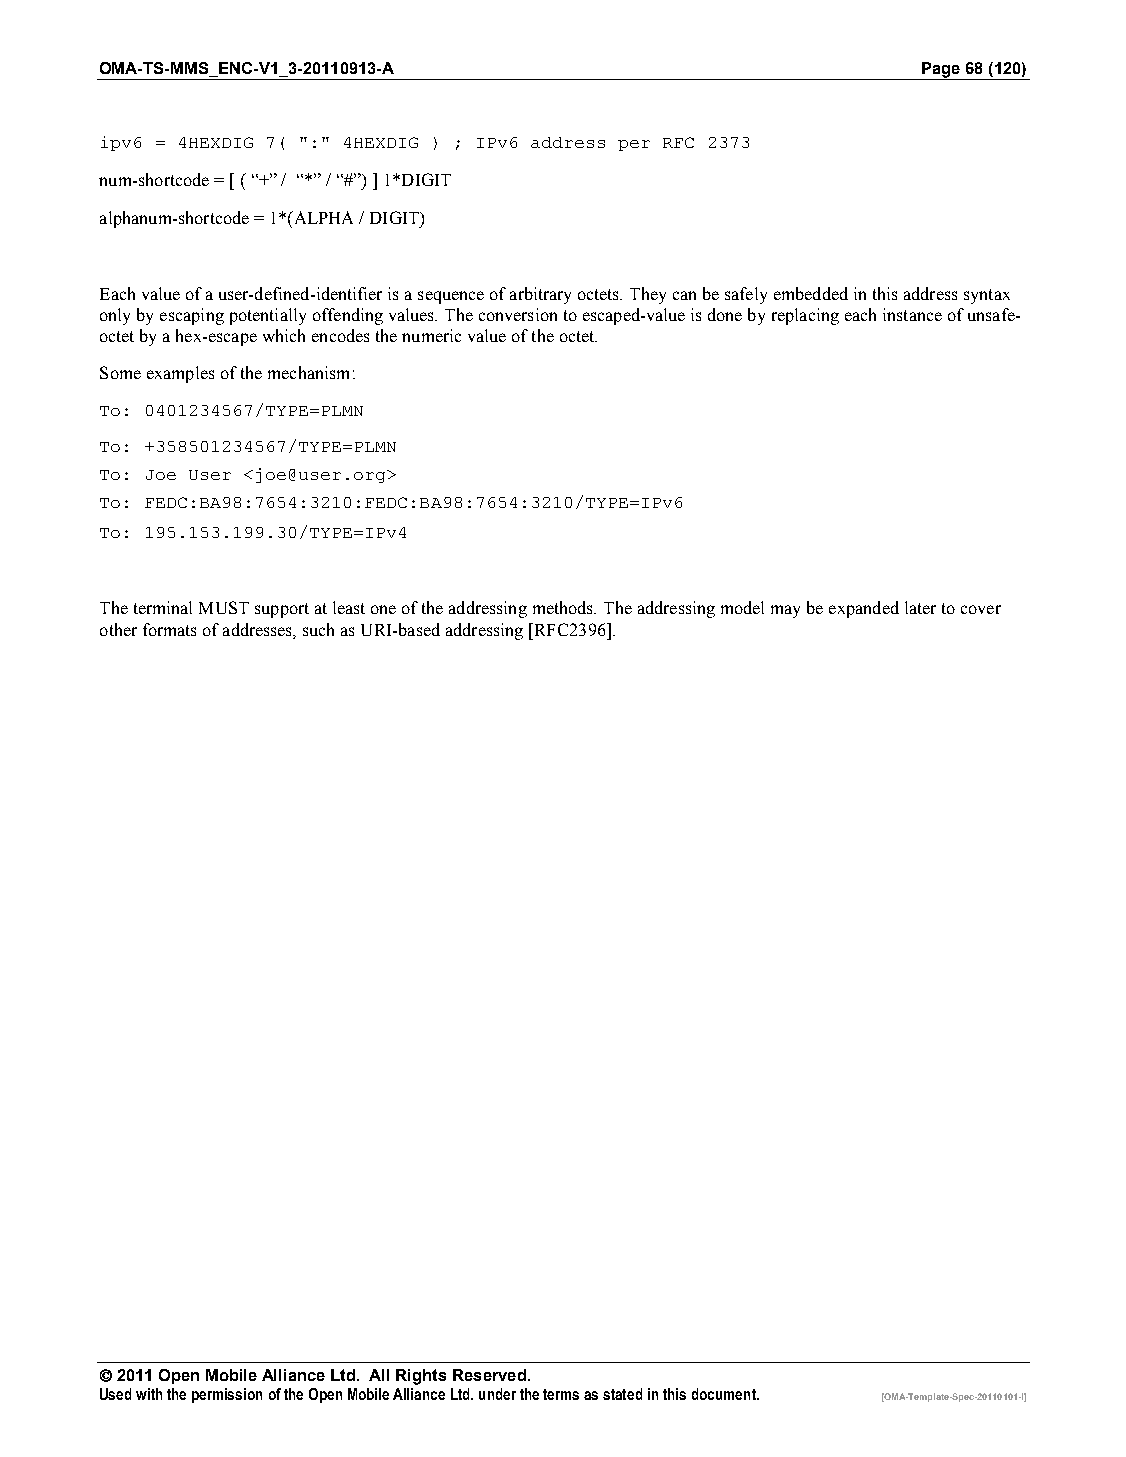 This image has height=1457, width=1126. What do you see at coordinates (169, 629) in the image?
I see `formats` at bounding box center [169, 629].
